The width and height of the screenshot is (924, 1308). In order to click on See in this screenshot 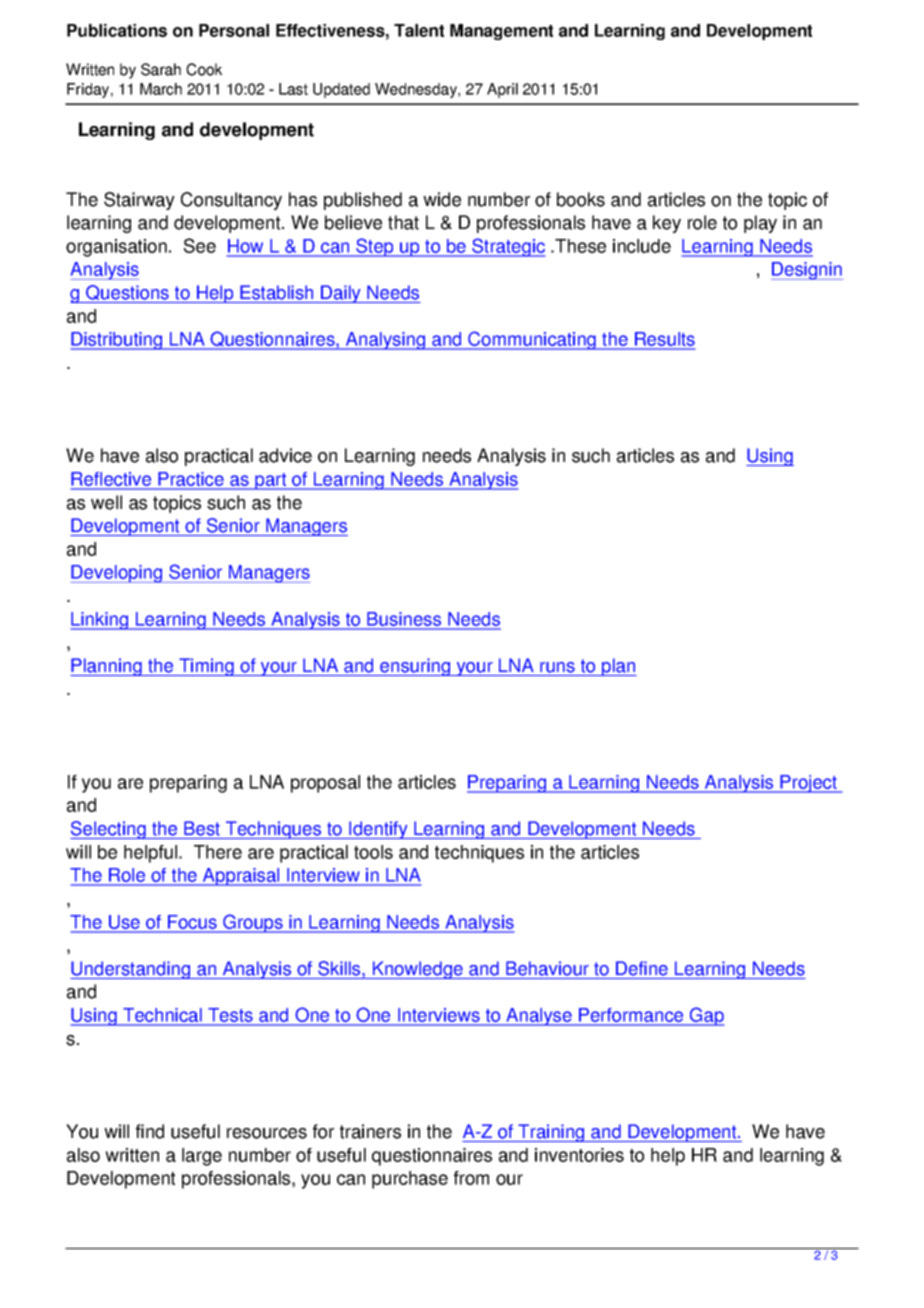, I will do `click(200, 245)`.
